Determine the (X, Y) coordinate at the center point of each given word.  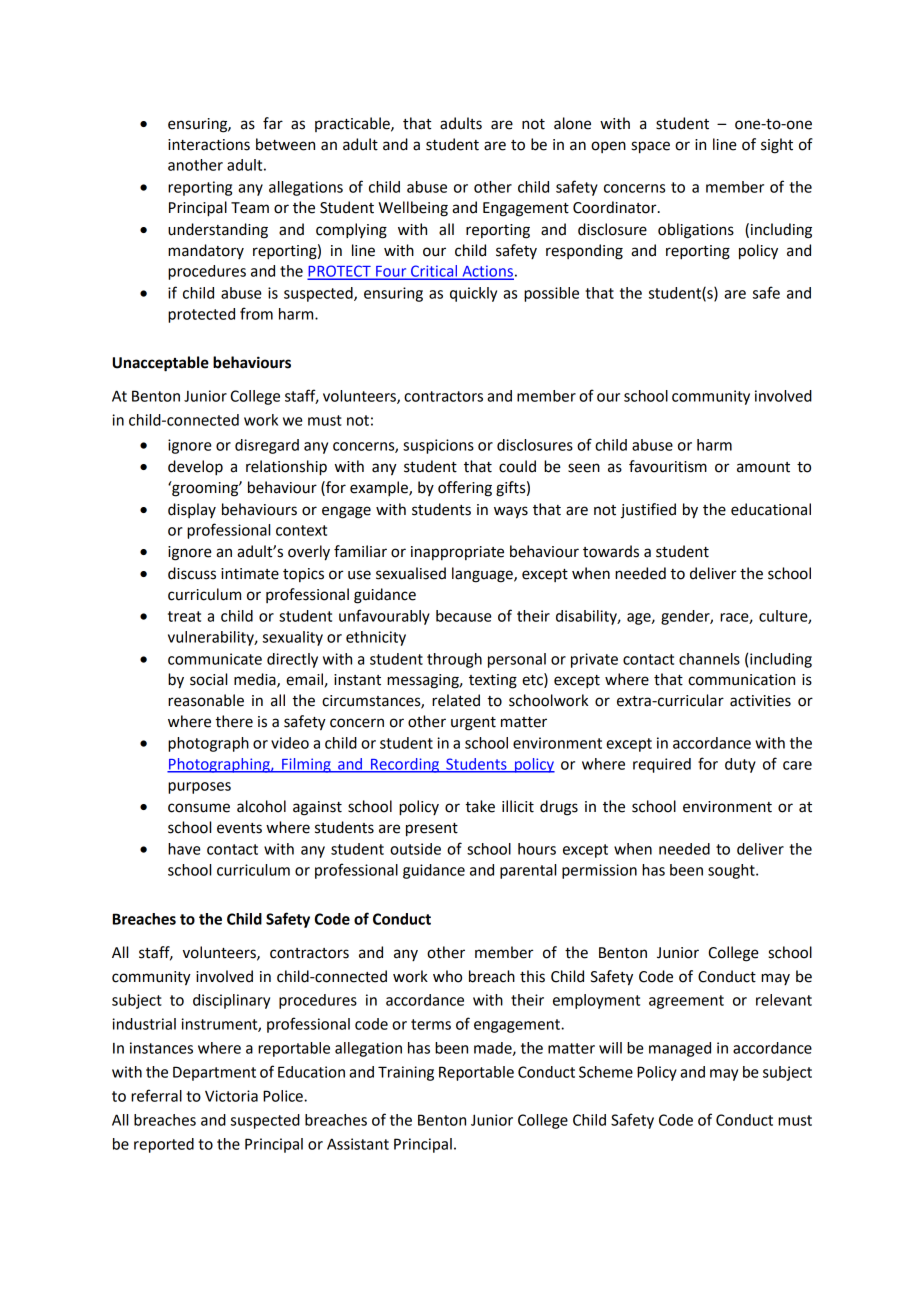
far (273, 123)
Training (406, 1073)
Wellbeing (413, 209)
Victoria (231, 1096)
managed (680, 1049)
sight (777, 146)
